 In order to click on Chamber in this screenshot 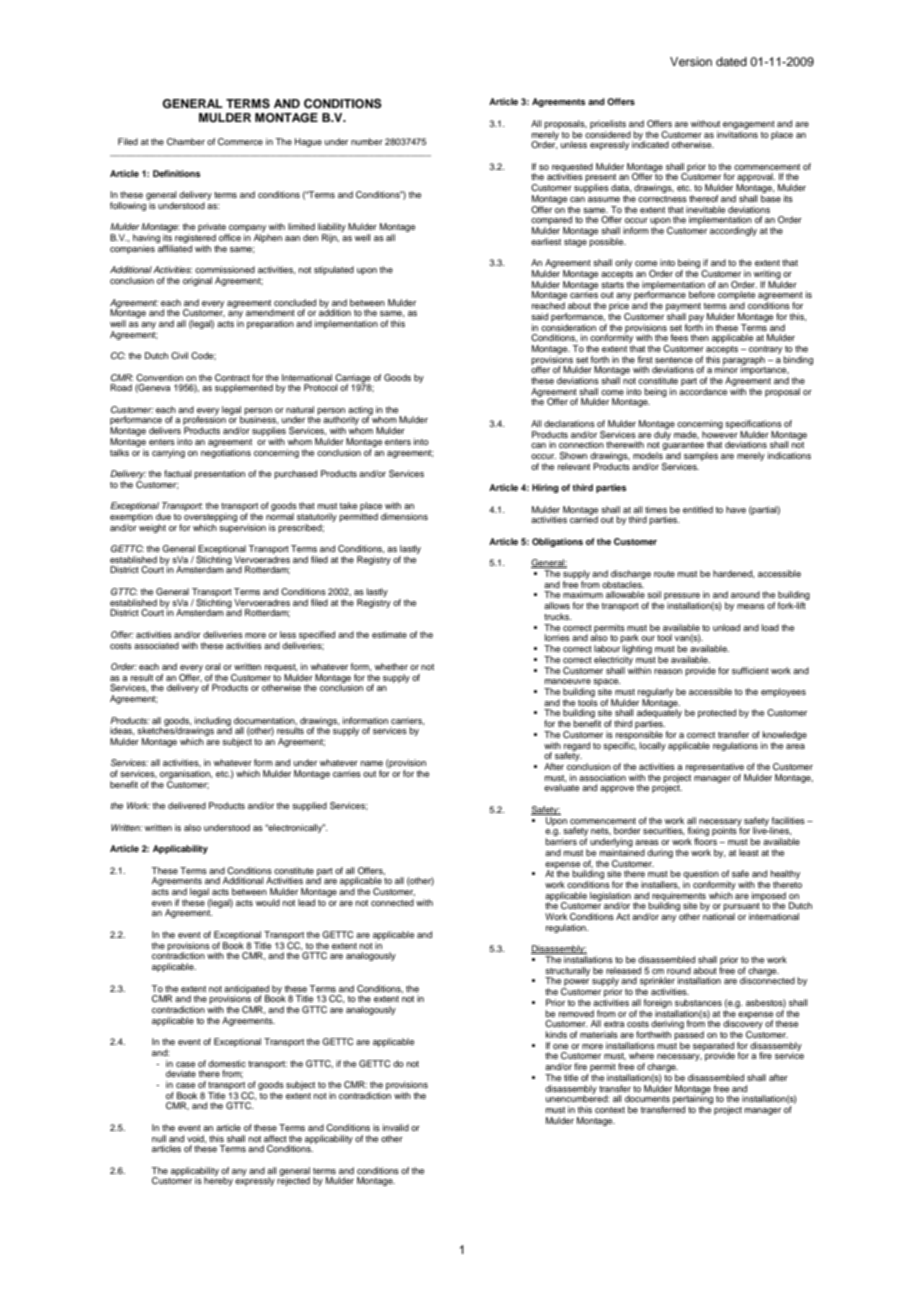, I will do `click(186, 141)`.
